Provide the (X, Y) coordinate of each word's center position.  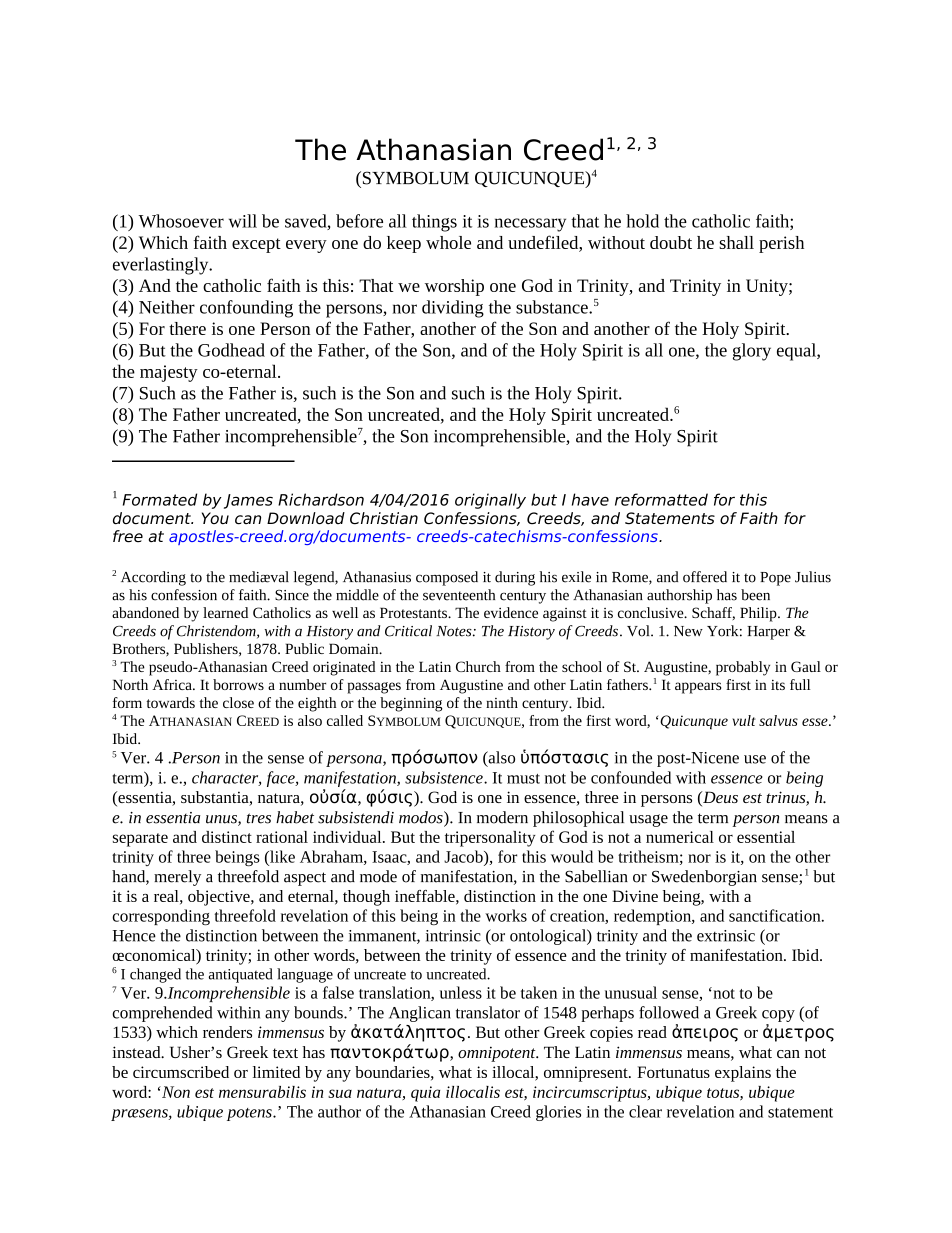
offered (705, 577)
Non (175, 1092)
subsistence (445, 777)
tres (259, 818)
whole (448, 242)
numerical (680, 837)
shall (736, 242)
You (215, 518)
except (256, 245)
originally (490, 501)
